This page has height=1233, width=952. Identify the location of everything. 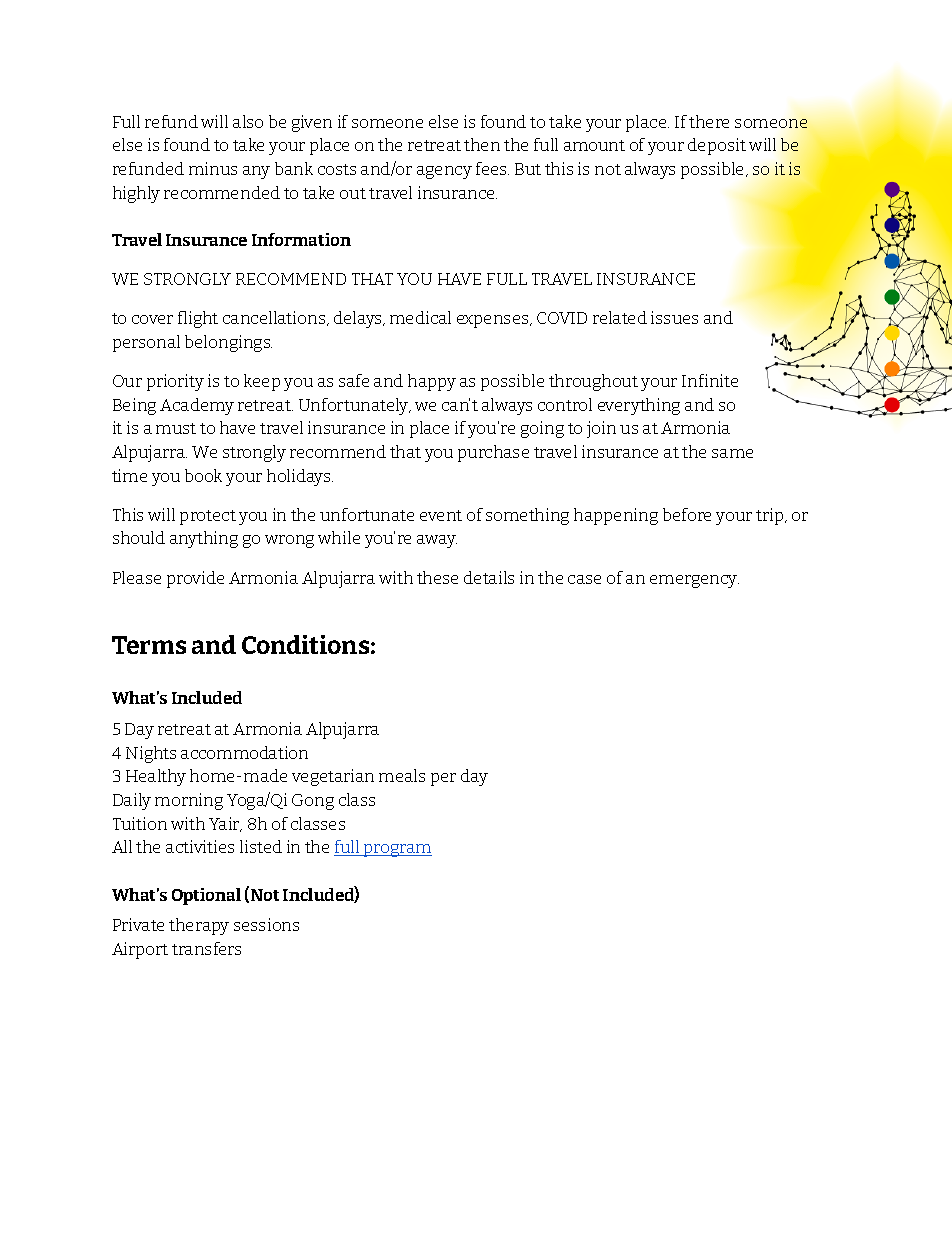
(639, 406).
